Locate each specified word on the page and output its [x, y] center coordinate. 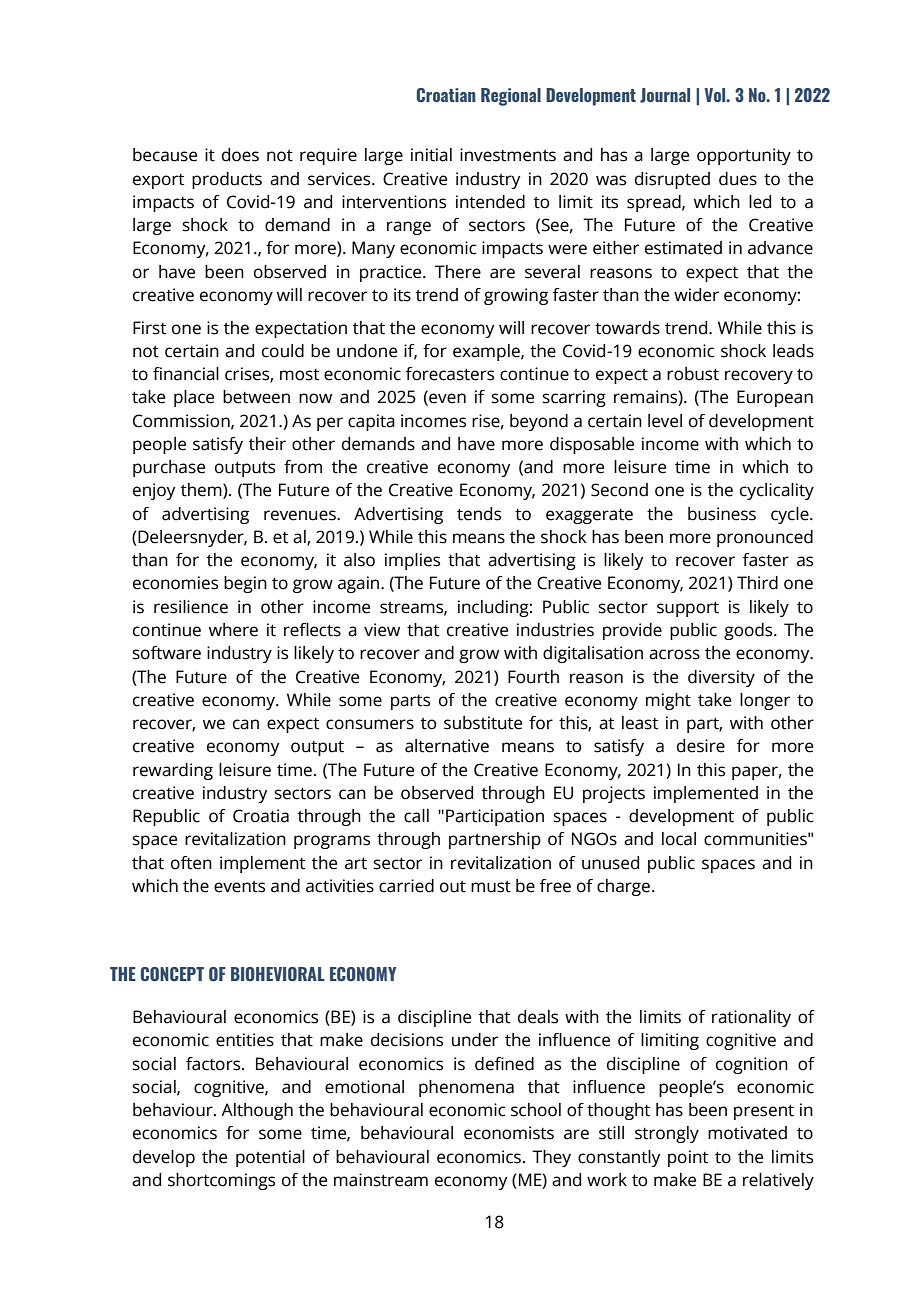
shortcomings [221, 1181]
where [233, 630]
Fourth [533, 677]
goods [749, 631]
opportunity [744, 156]
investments [508, 155]
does [240, 155]
